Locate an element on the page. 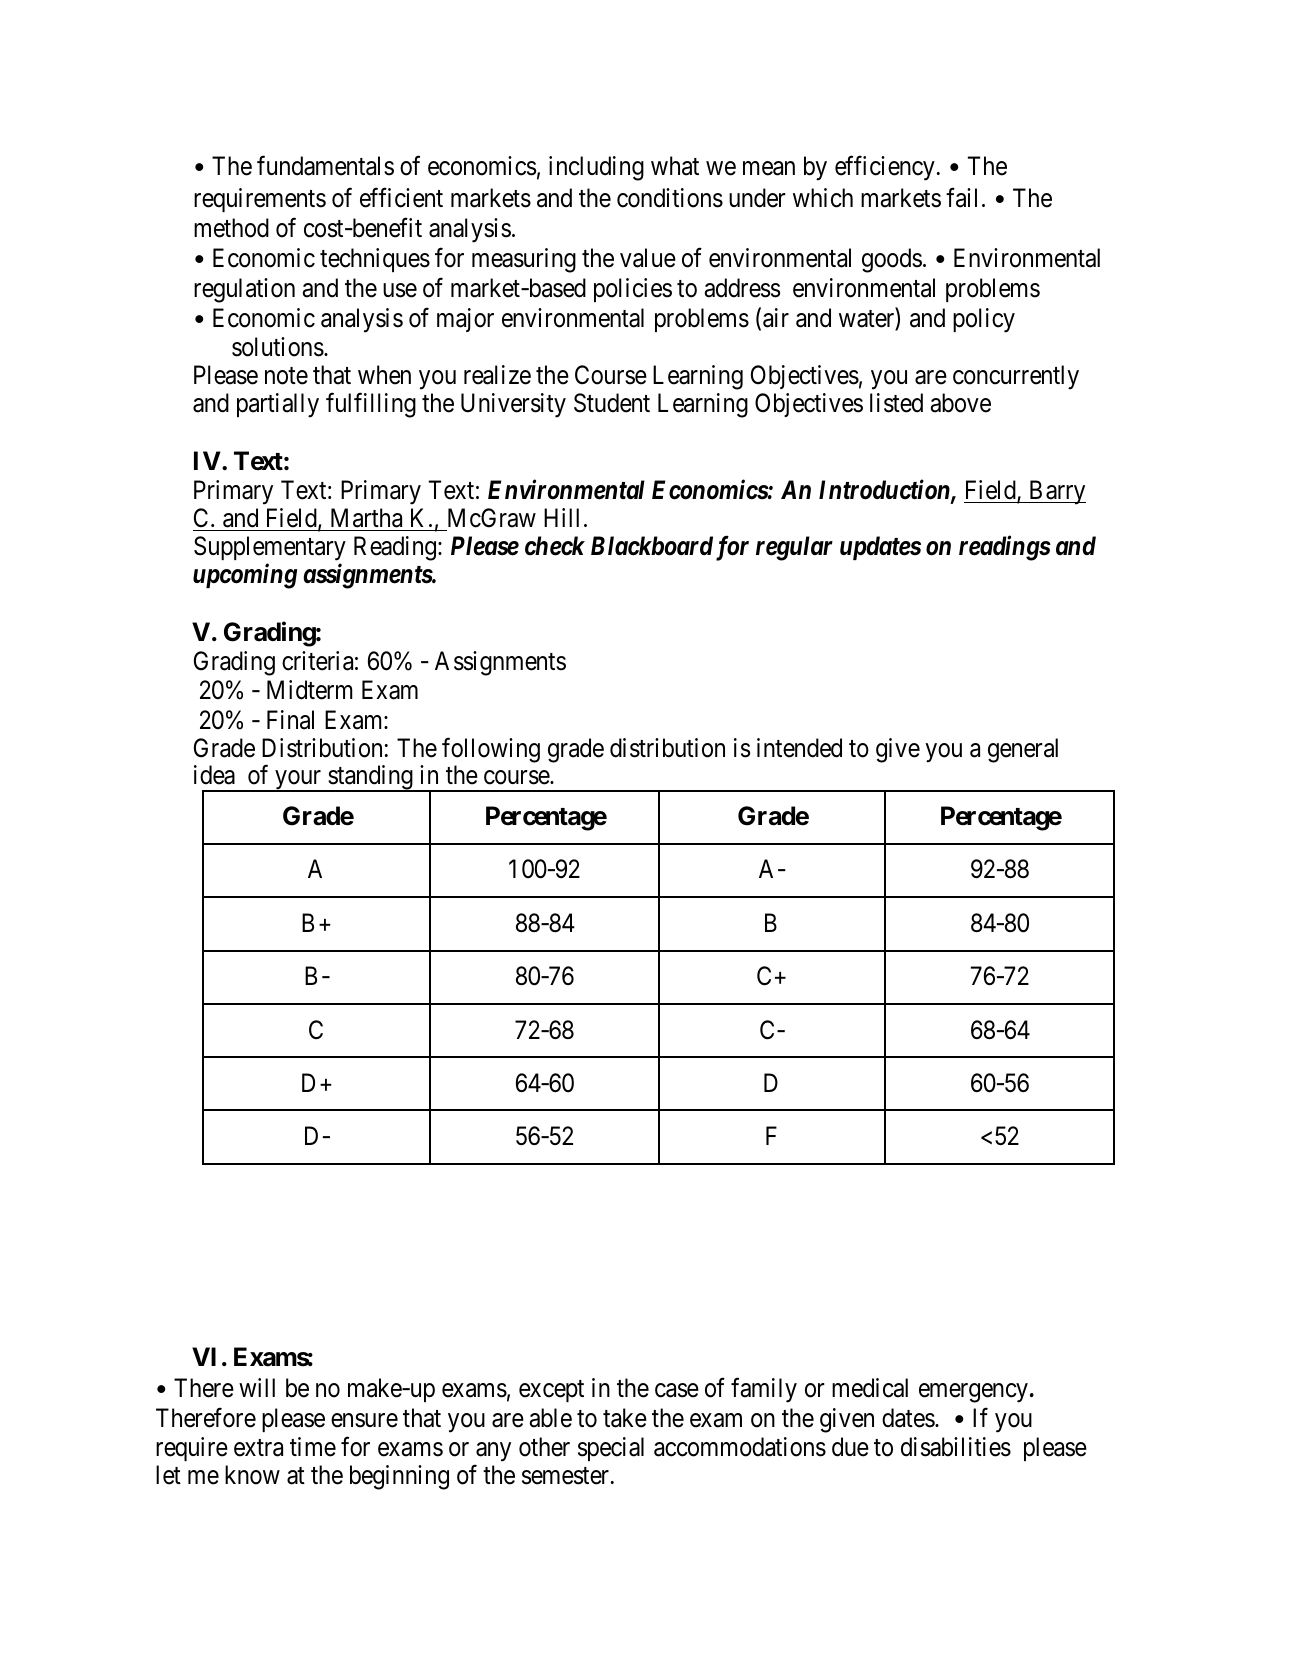  your is located at coordinates (298, 781).
